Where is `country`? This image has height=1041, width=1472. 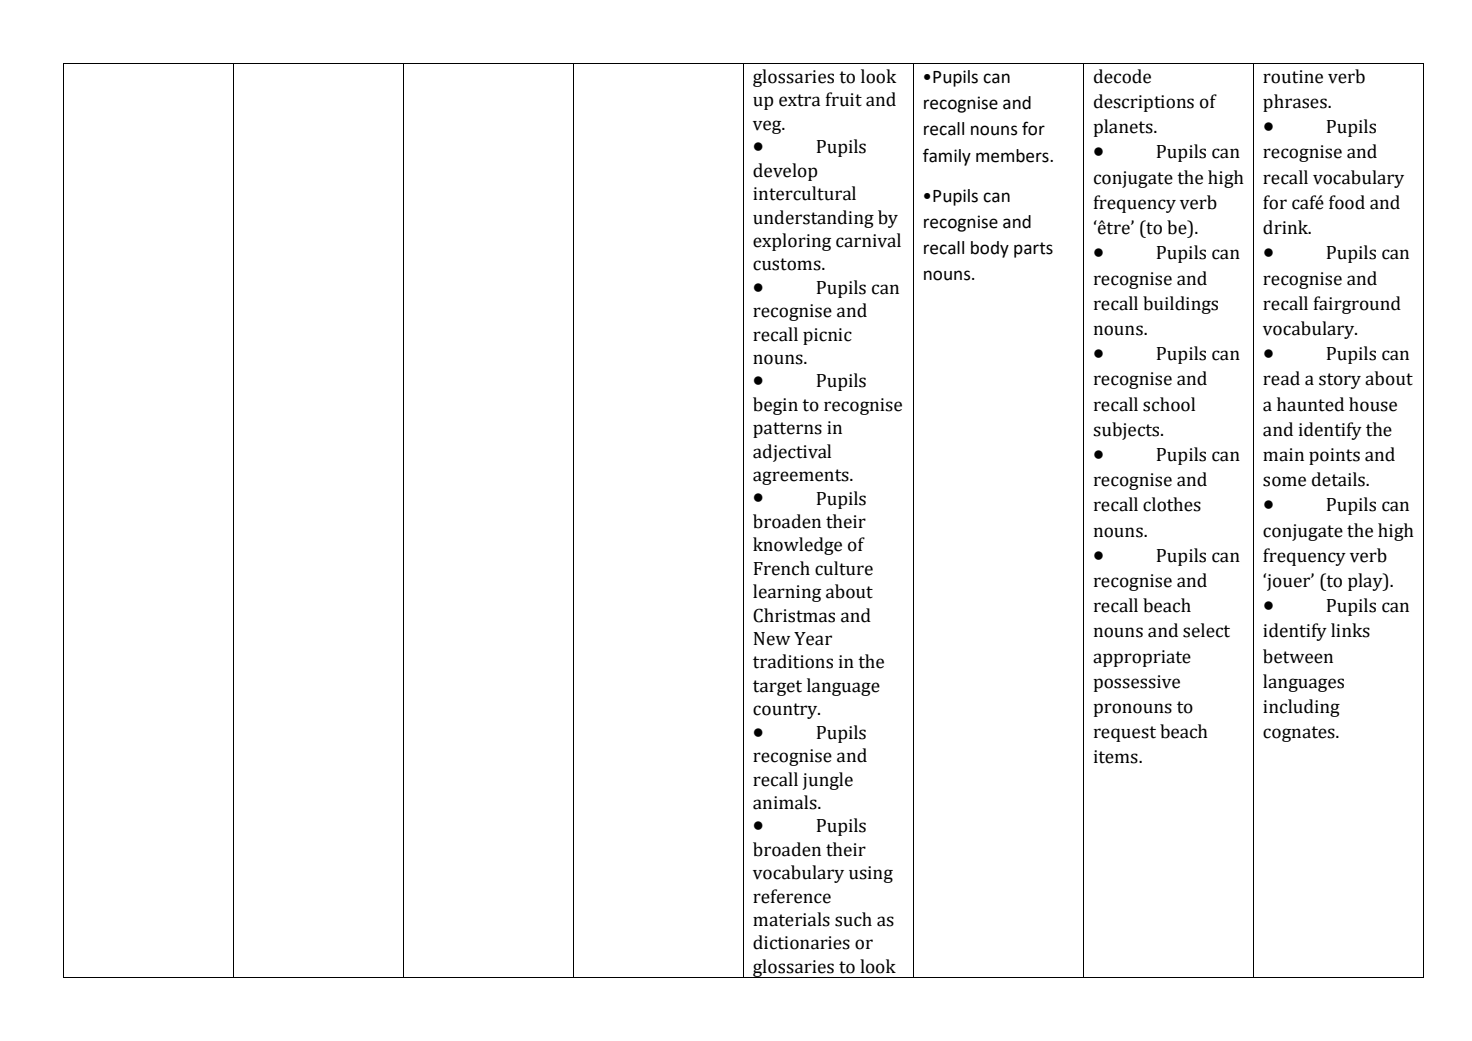
country is located at coordinates (786, 711).
